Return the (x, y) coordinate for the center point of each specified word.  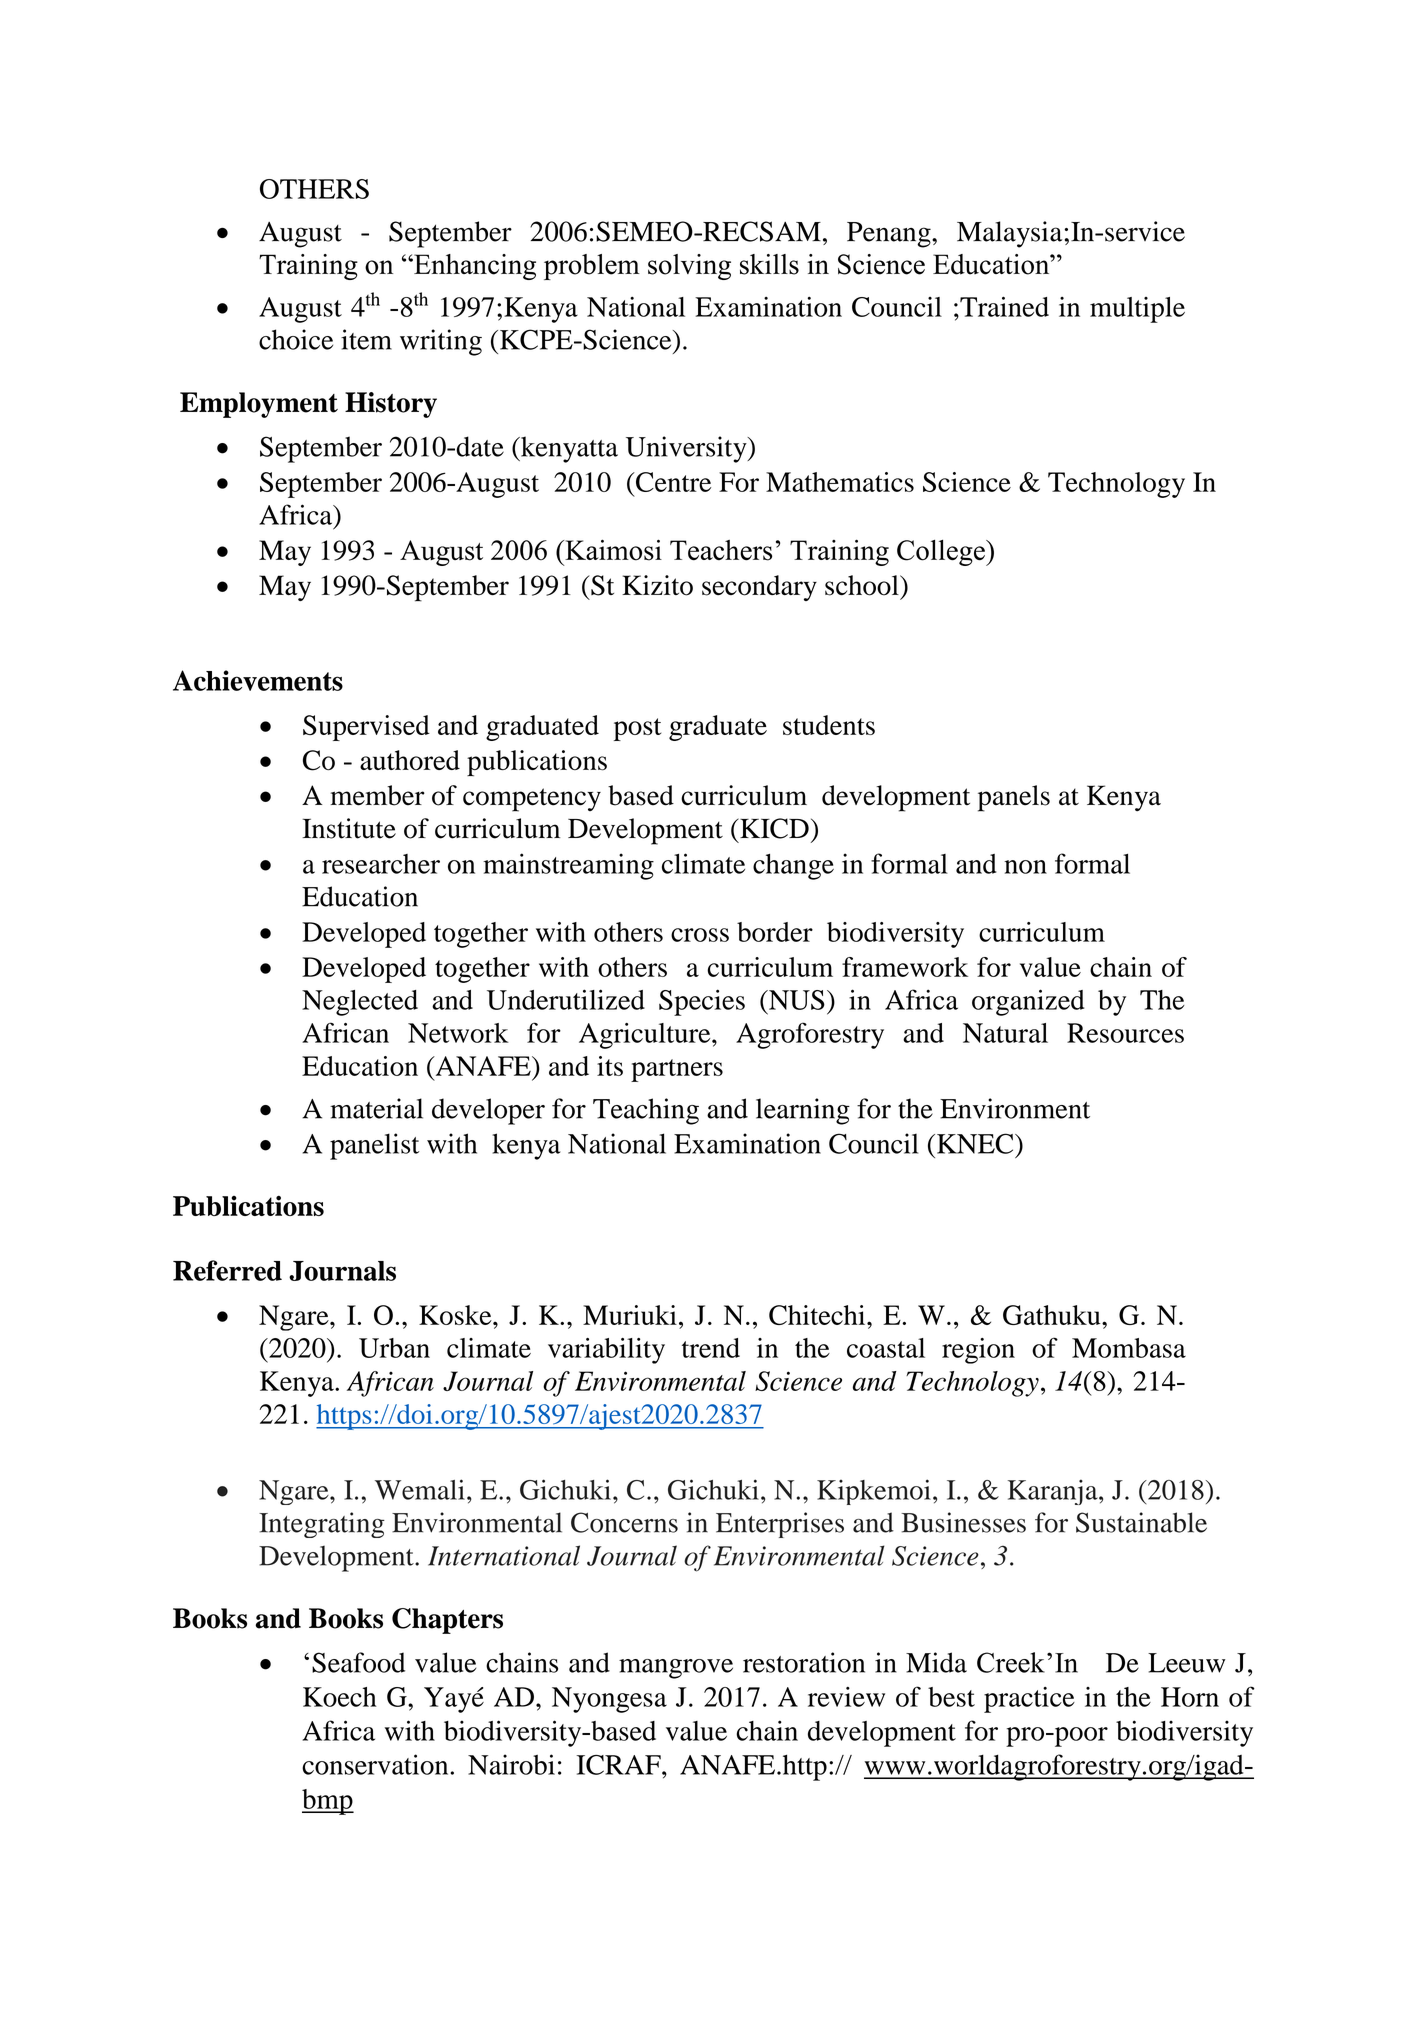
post (637, 729)
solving (689, 267)
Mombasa (1129, 1348)
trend (711, 1348)
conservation (376, 1764)
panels (1014, 798)
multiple (1137, 310)
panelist (374, 1146)
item (366, 339)
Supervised (366, 728)
